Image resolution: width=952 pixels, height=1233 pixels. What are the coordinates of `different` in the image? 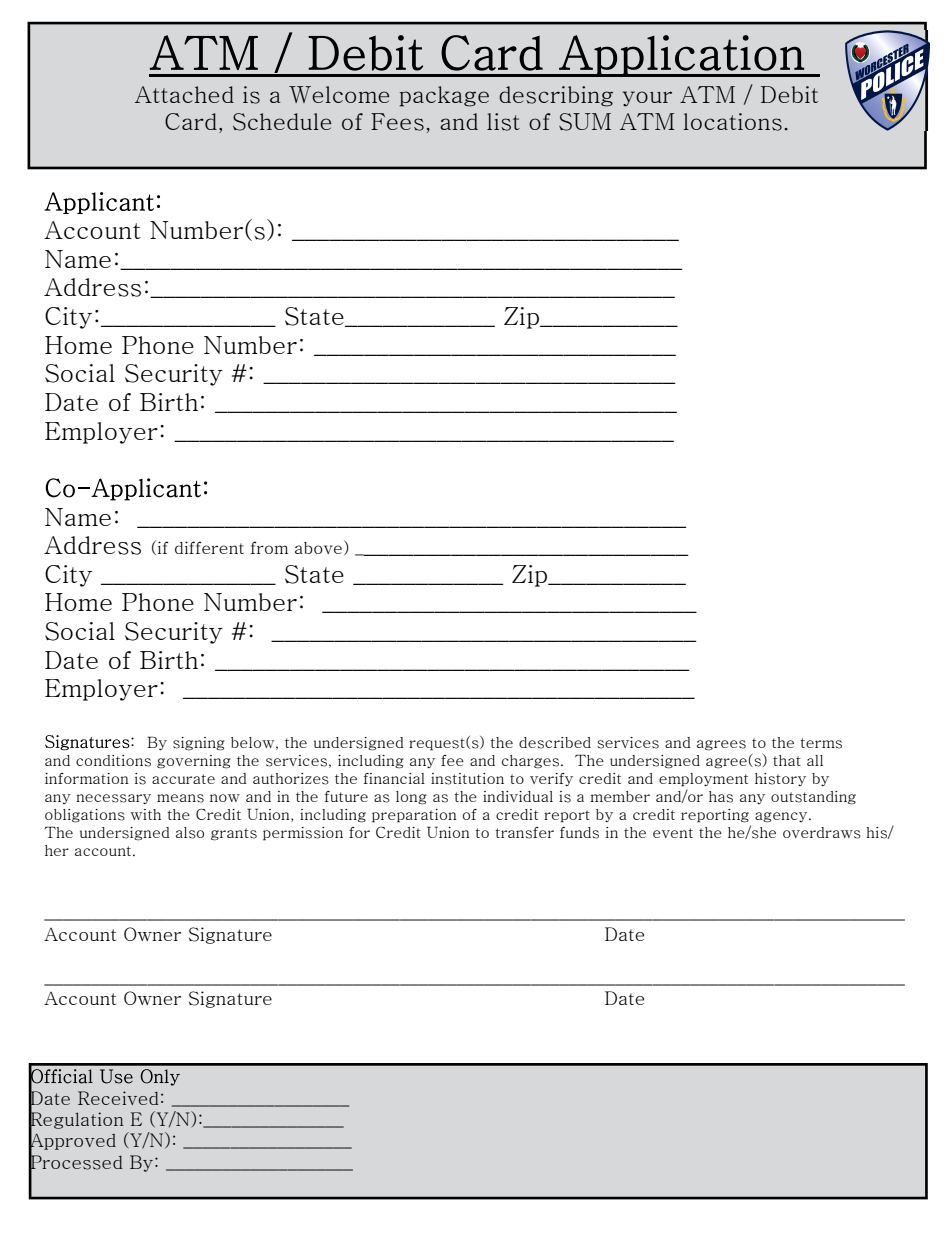 It's located at (209, 547).
